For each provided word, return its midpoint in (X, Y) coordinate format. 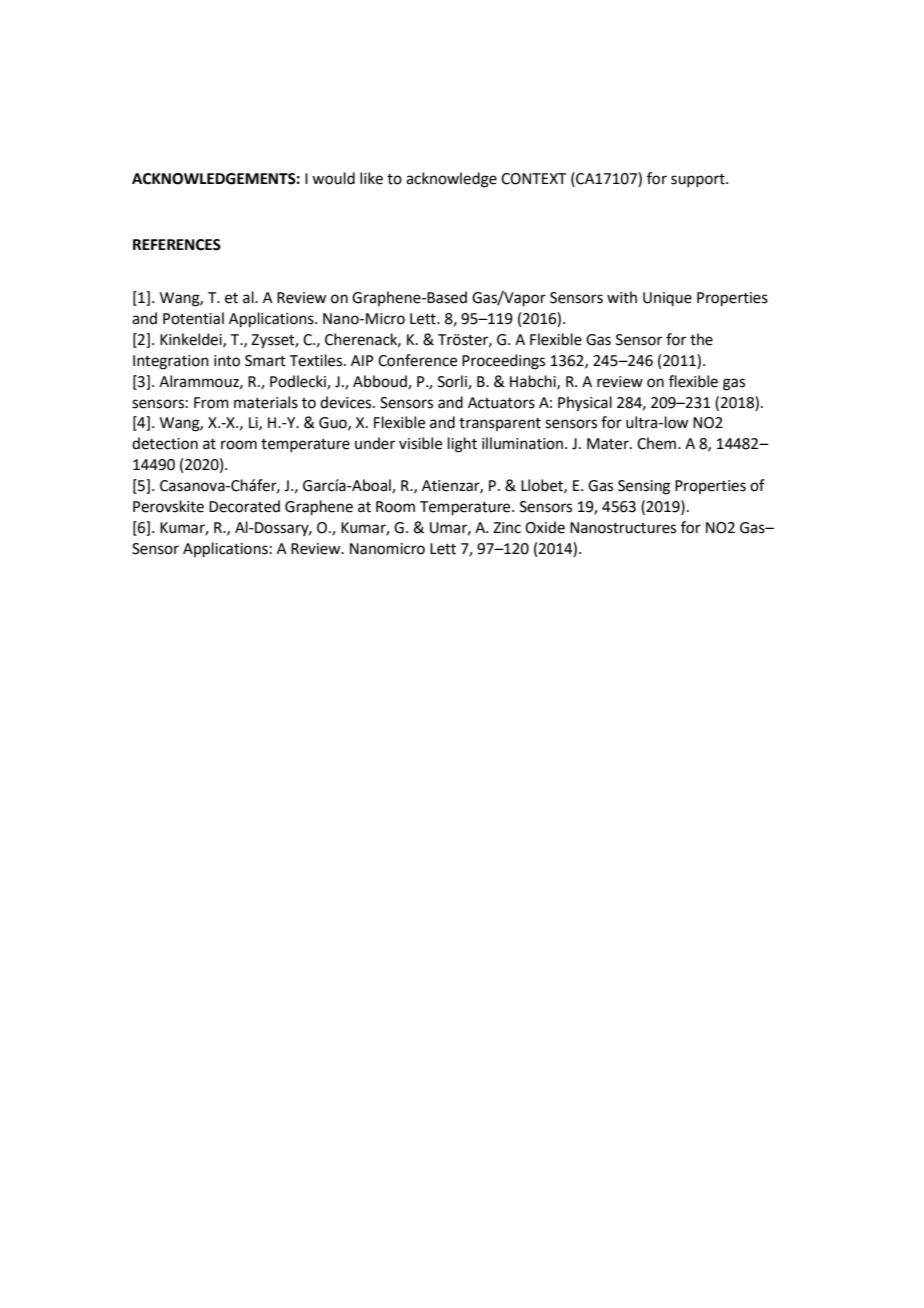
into (227, 361)
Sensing (644, 487)
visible (420, 443)
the (701, 339)
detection (165, 443)
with (622, 297)
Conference (417, 360)
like (371, 178)
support (699, 180)
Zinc (507, 528)
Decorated (244, 506)
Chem (658, 443)
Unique (667, 299)
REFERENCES (177, 245)
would (333, 178)
